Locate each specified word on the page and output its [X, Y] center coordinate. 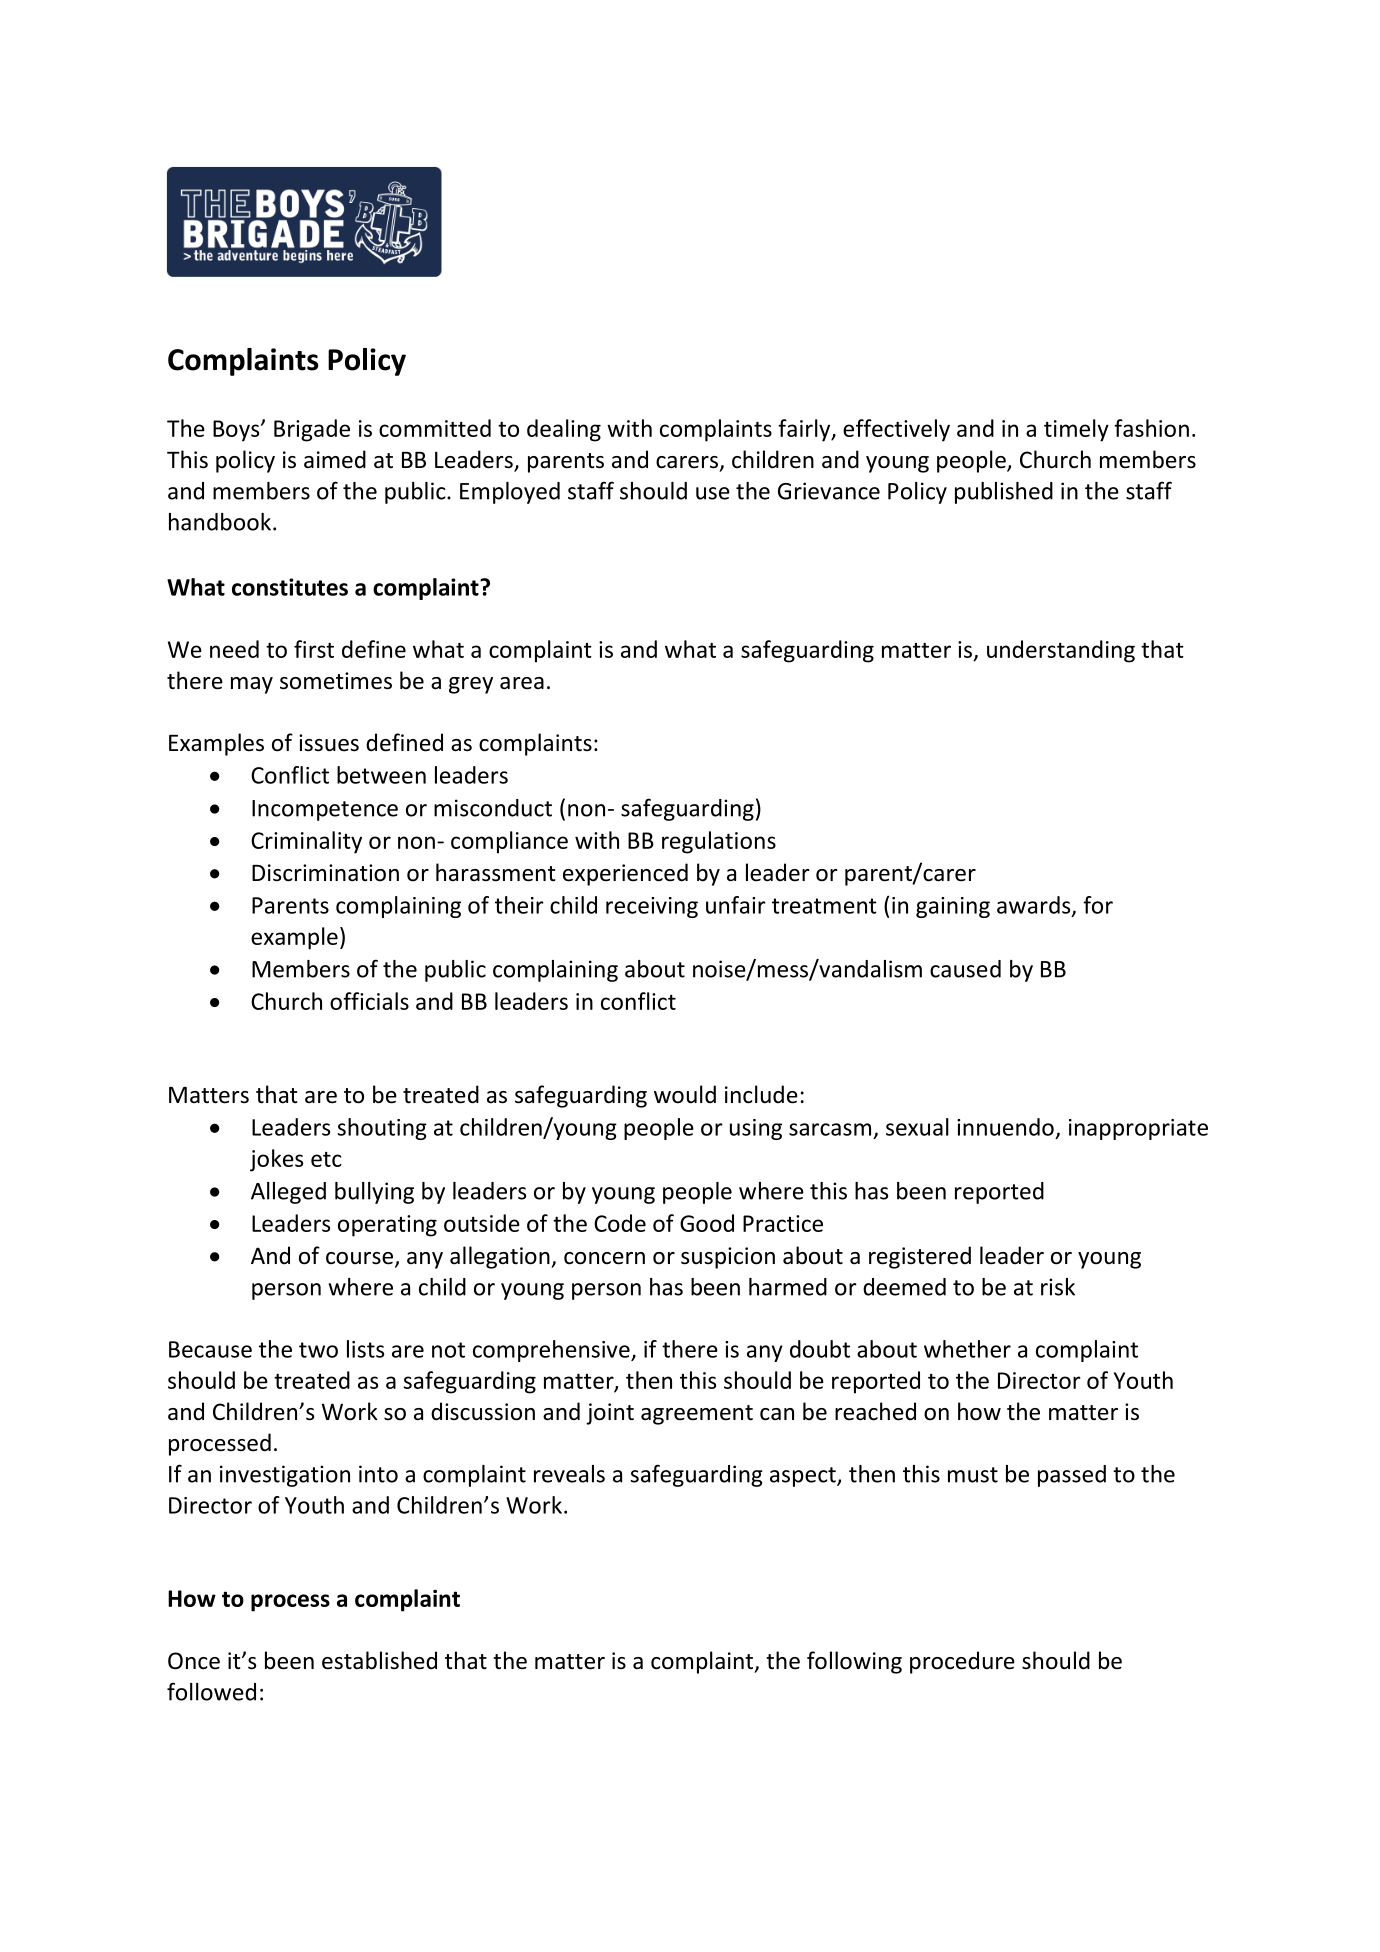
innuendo [1005, 1127]
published [1004, 493]
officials [369, 1001]
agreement [697, 1415]
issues [329, 743]
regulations [719, 842]
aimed [335, 459]
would [685, 1094]
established [379, 1660]
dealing [564, 430]
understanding [1061, 651]
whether [967, 1349]
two [318, 1350]
